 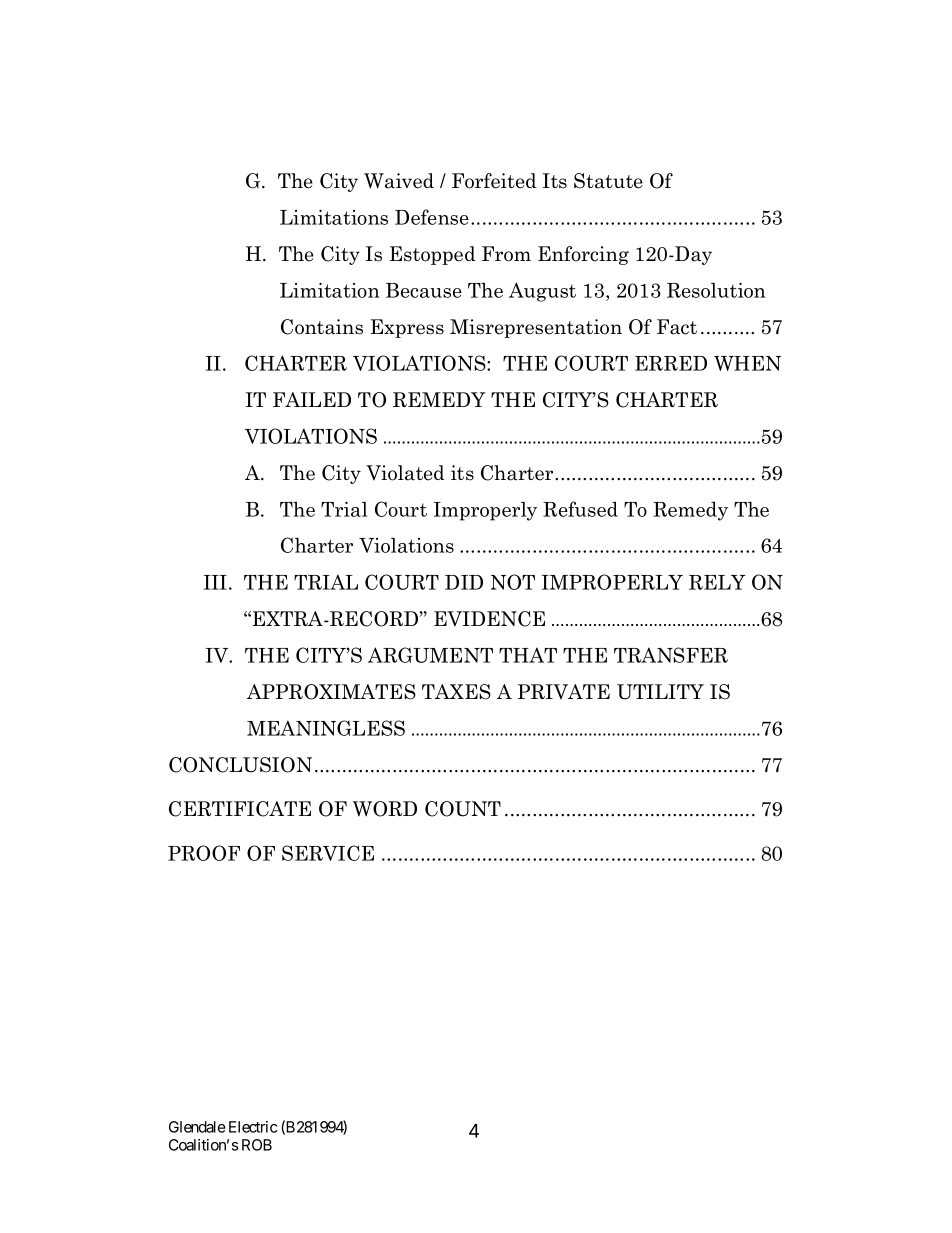 I want to click on ROB, so click(x=257, y=1145).
